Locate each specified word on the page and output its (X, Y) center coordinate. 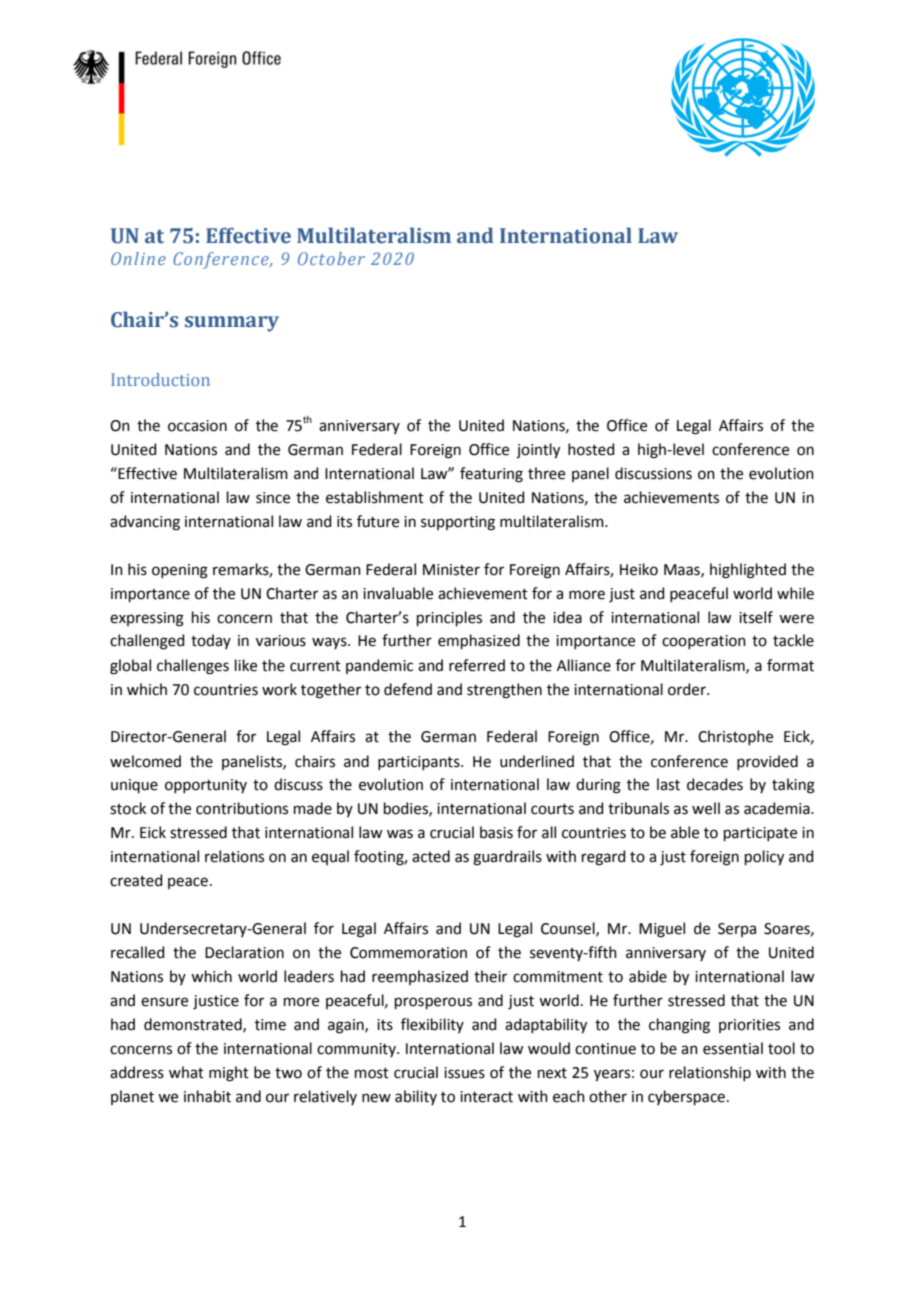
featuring (491, 475)
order (688, 689)
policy (764, 858)
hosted (591, 449)
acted (431, 856)
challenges (193, 667)
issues (464, 1073)
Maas (683, 570)
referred (477, 665)
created (136, 880)
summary (232, 324)
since (273, 498)
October (331, 258)
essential (733, 1048)
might (229, 1074)
